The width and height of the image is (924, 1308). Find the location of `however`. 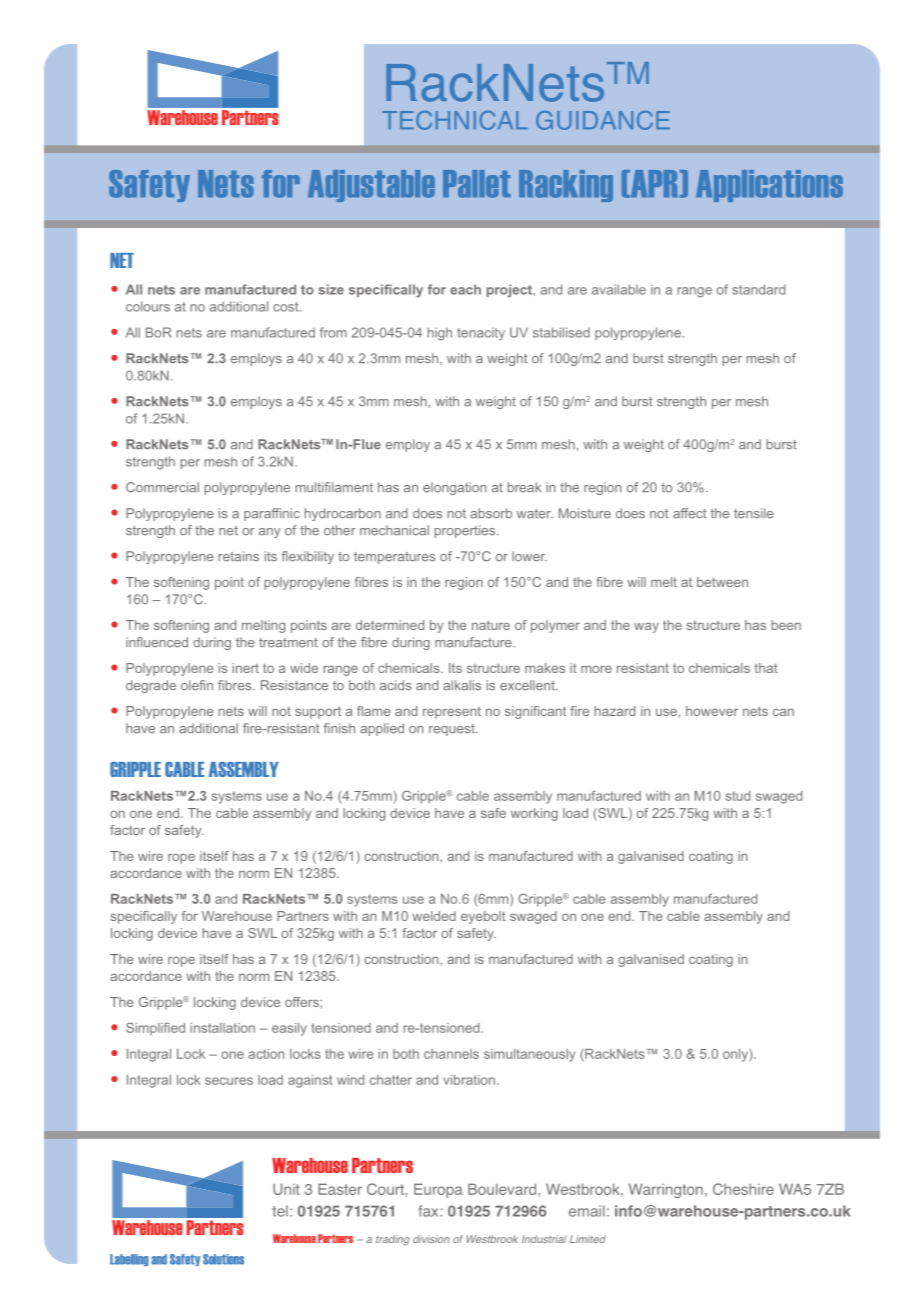

however is located at coordinates (712, 711).
